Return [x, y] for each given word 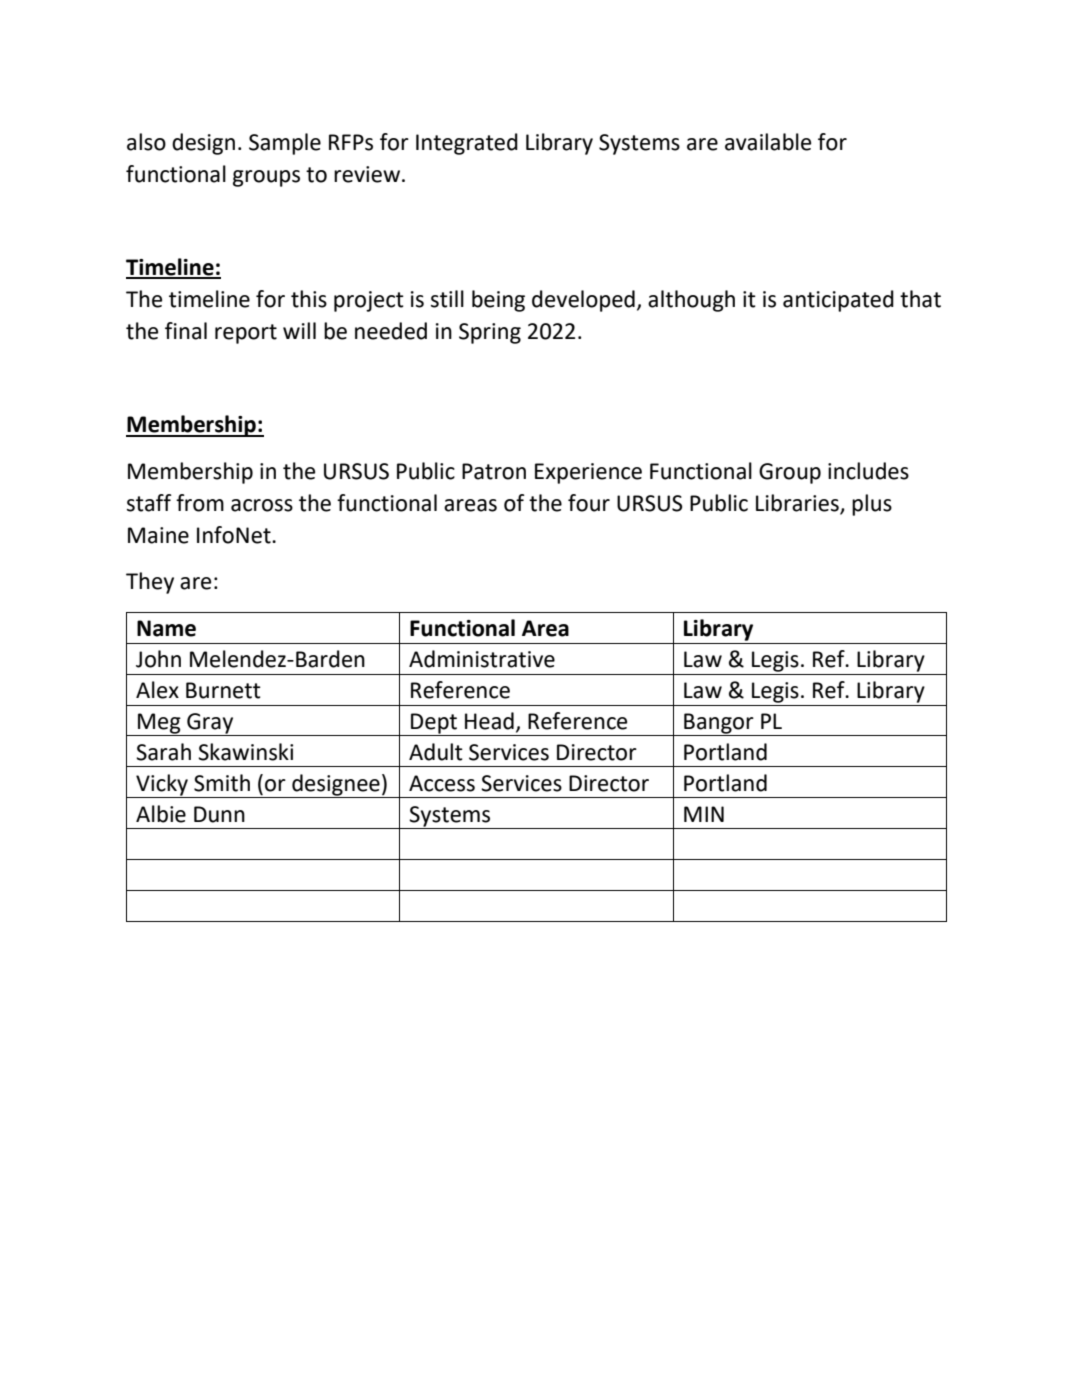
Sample [285, 144]
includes [868, 471]
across [262, 505]
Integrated [467, 144]
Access [442, 783]
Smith [222, 783]
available [768, 142]
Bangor [719, 724]
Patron [494, 471]
